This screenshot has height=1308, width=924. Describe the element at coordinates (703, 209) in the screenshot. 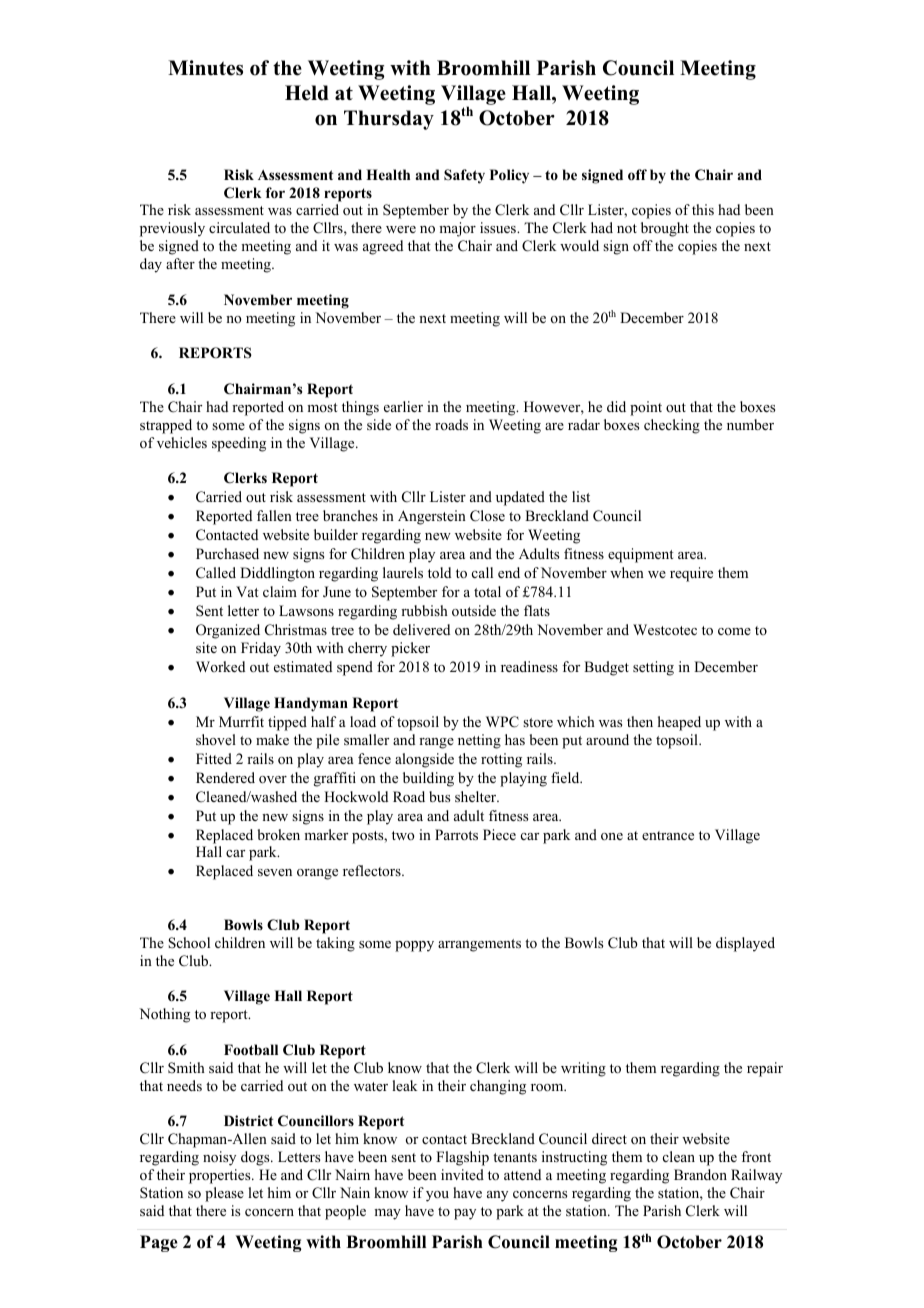

I see `this` at that location.
